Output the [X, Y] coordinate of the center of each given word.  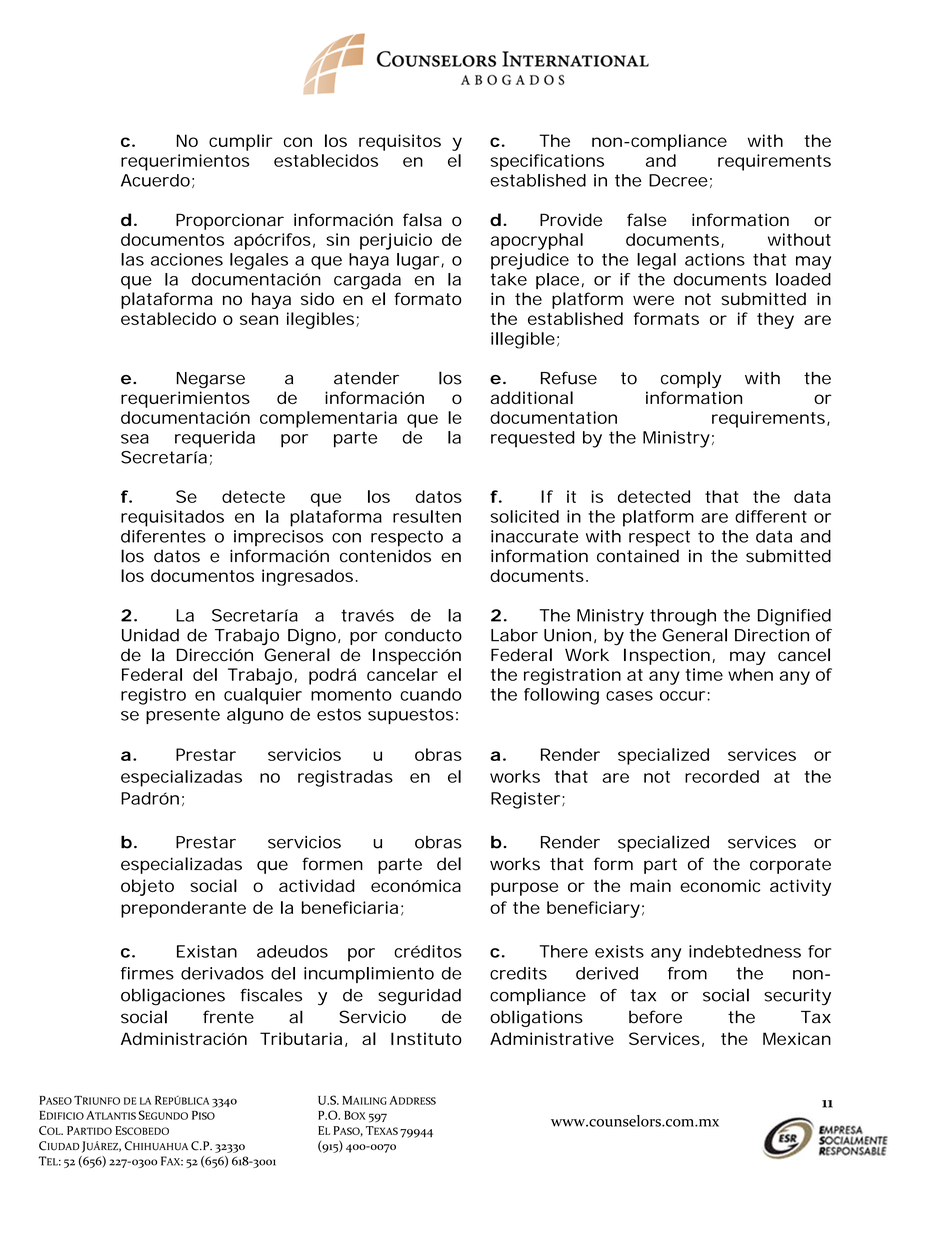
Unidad [150, 635]
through [683, 617]
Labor [514, 635]
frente [228, 1017]
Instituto [426, 1038]
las [132, 259]
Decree [678, 180]
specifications [547, 162]
